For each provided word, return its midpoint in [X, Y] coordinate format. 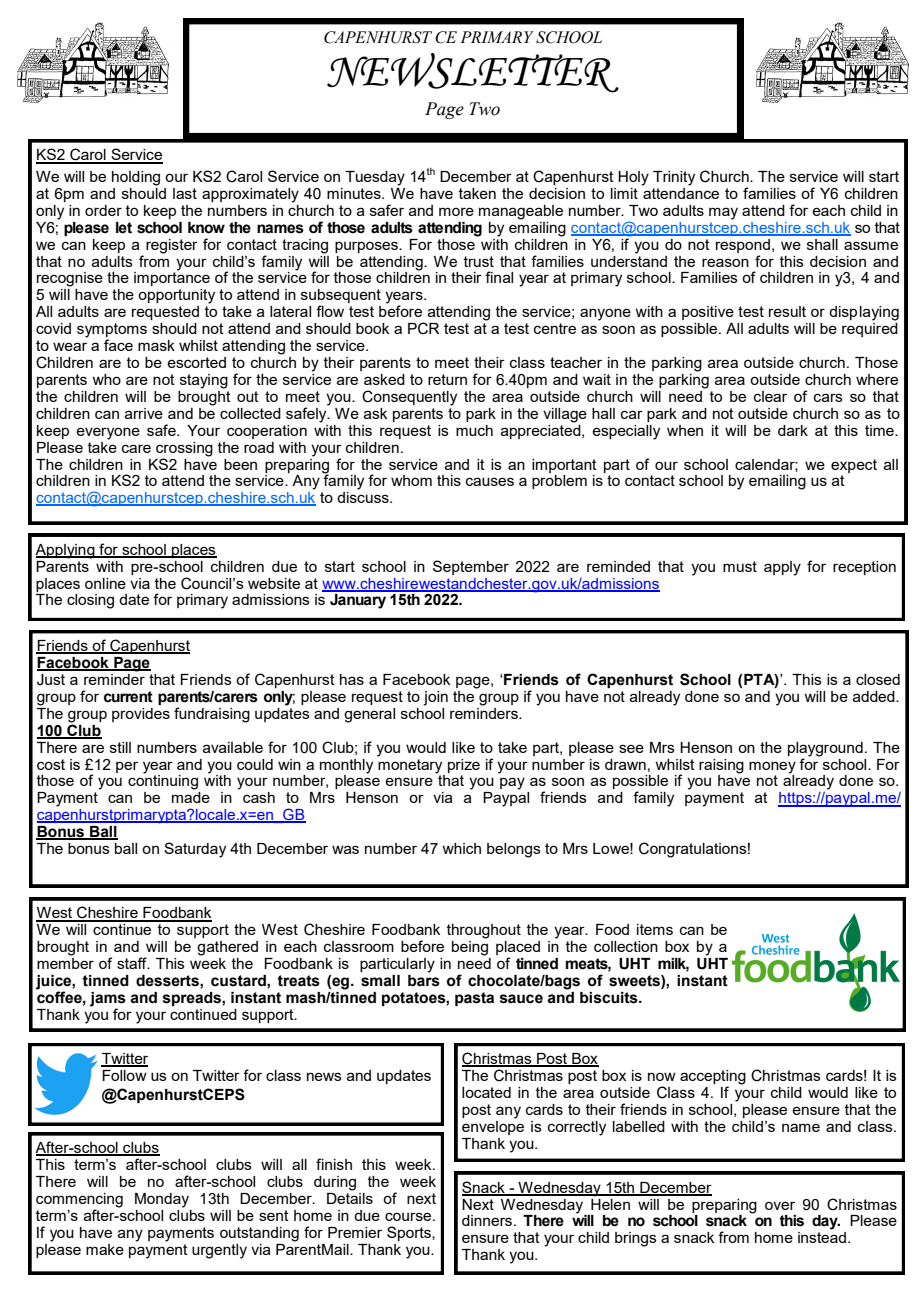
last [185, 193]
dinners [488, 1220]
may [723, 213]
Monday [162, 1200]
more [456, 211]
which [461, 848]
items [655, 929]
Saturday [195, 850]
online [105, 583]
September [471, 567]
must [740, 566]
